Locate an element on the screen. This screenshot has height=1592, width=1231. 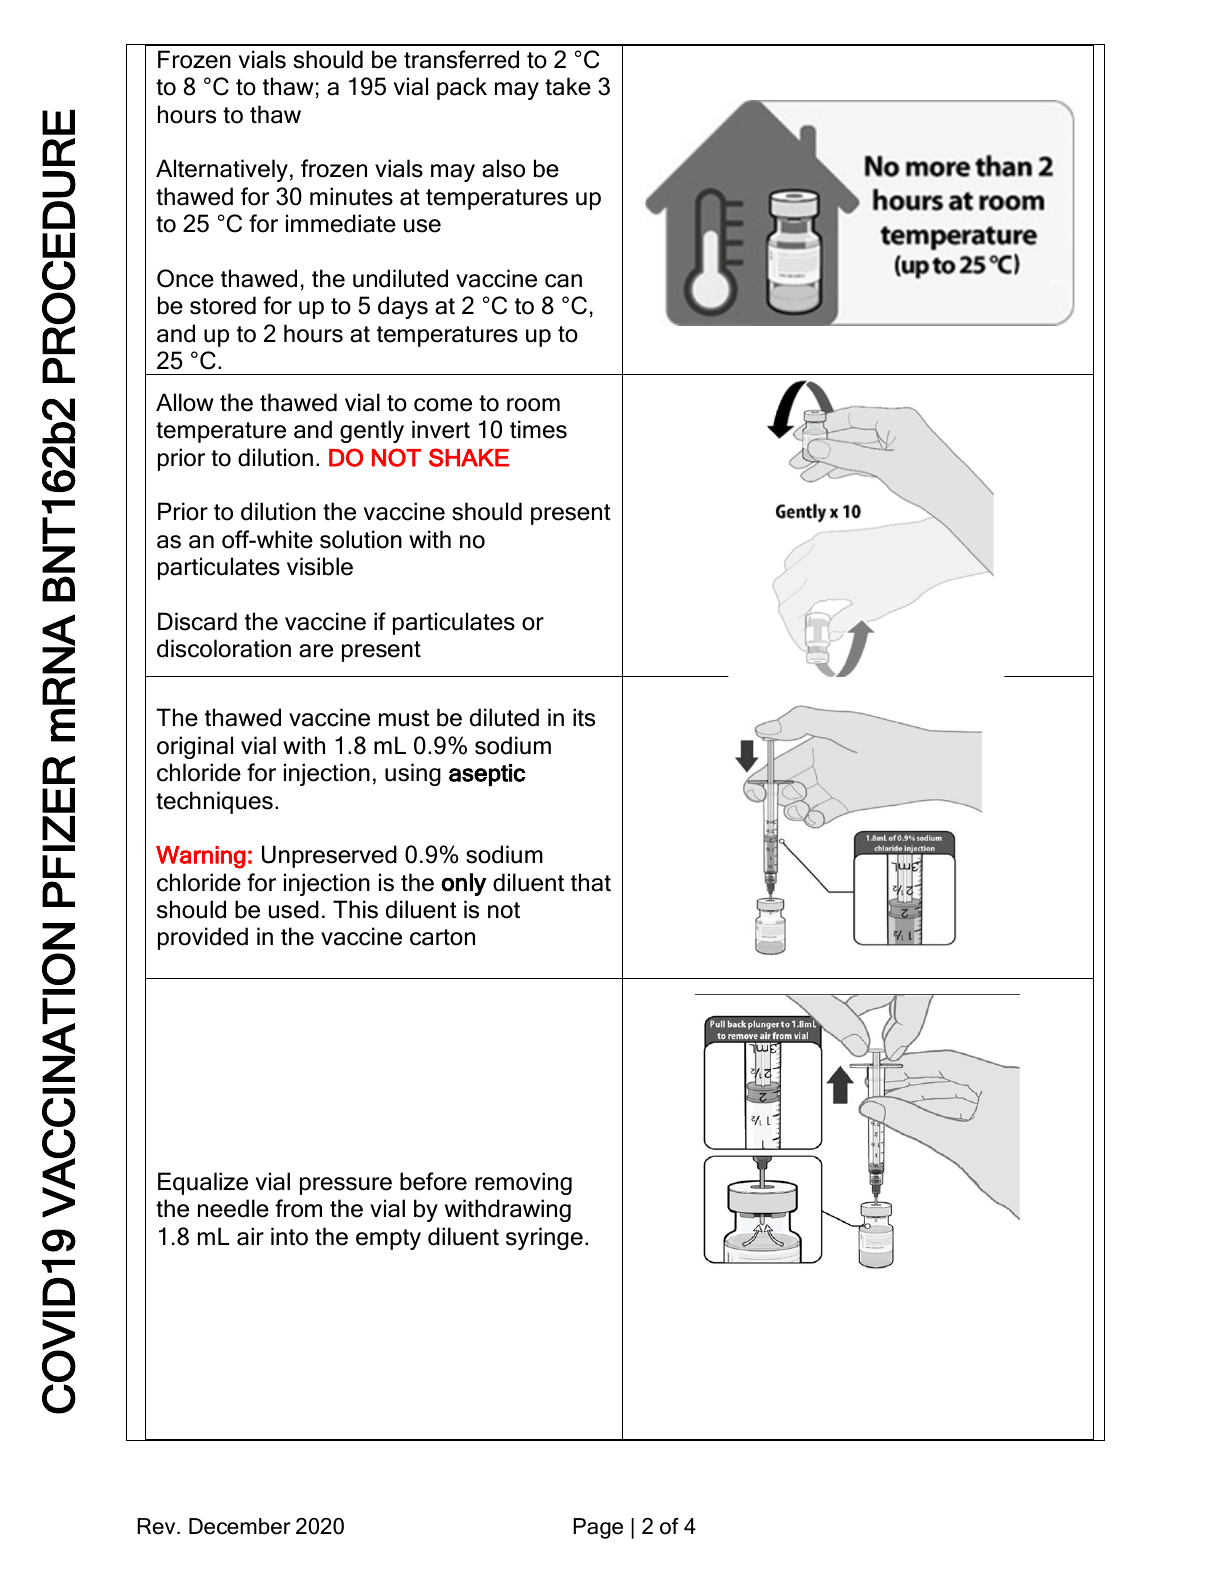
Allow is located at coordinates (185, 402).
